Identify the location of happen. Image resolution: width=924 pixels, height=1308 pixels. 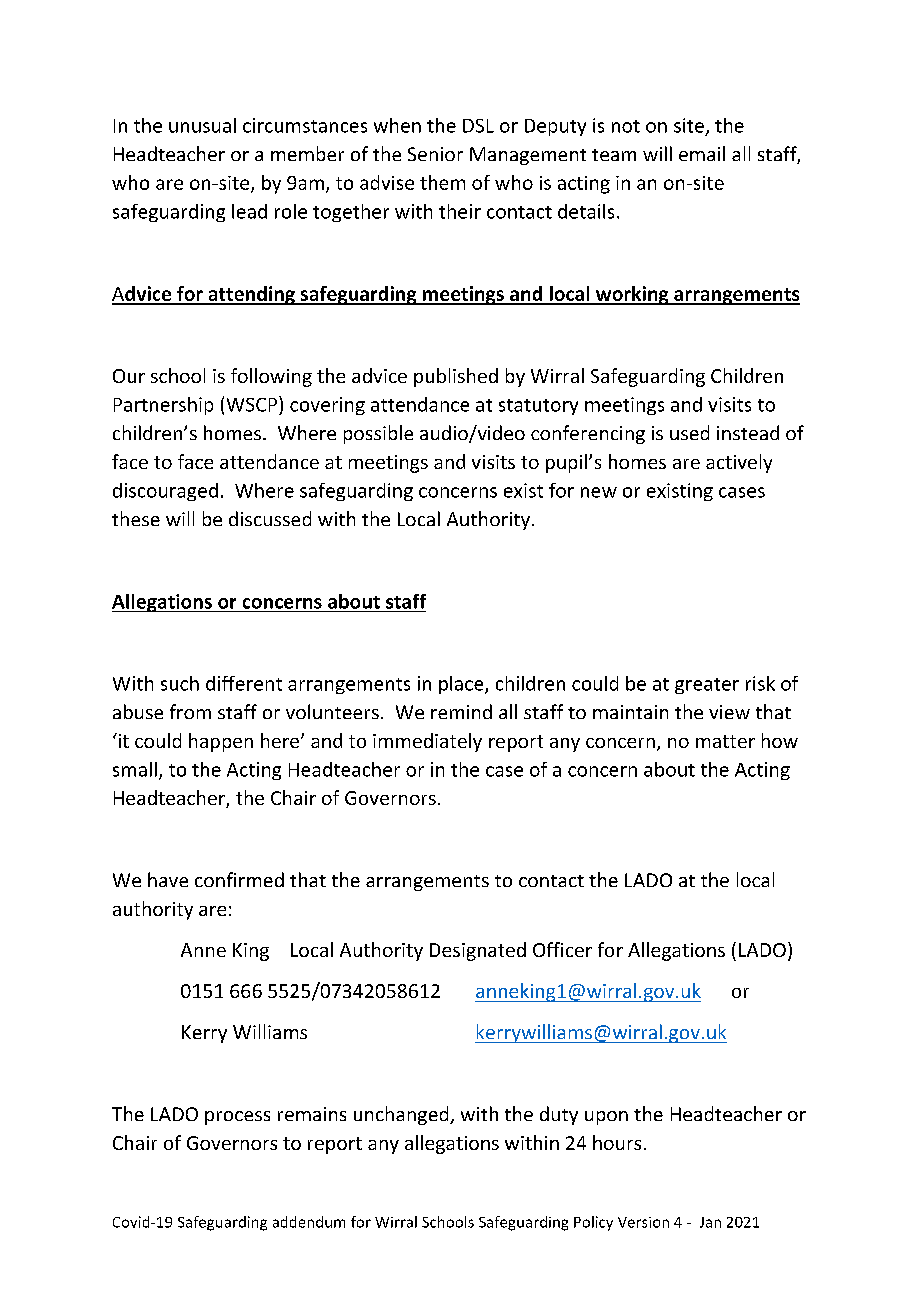
(221, 742).
